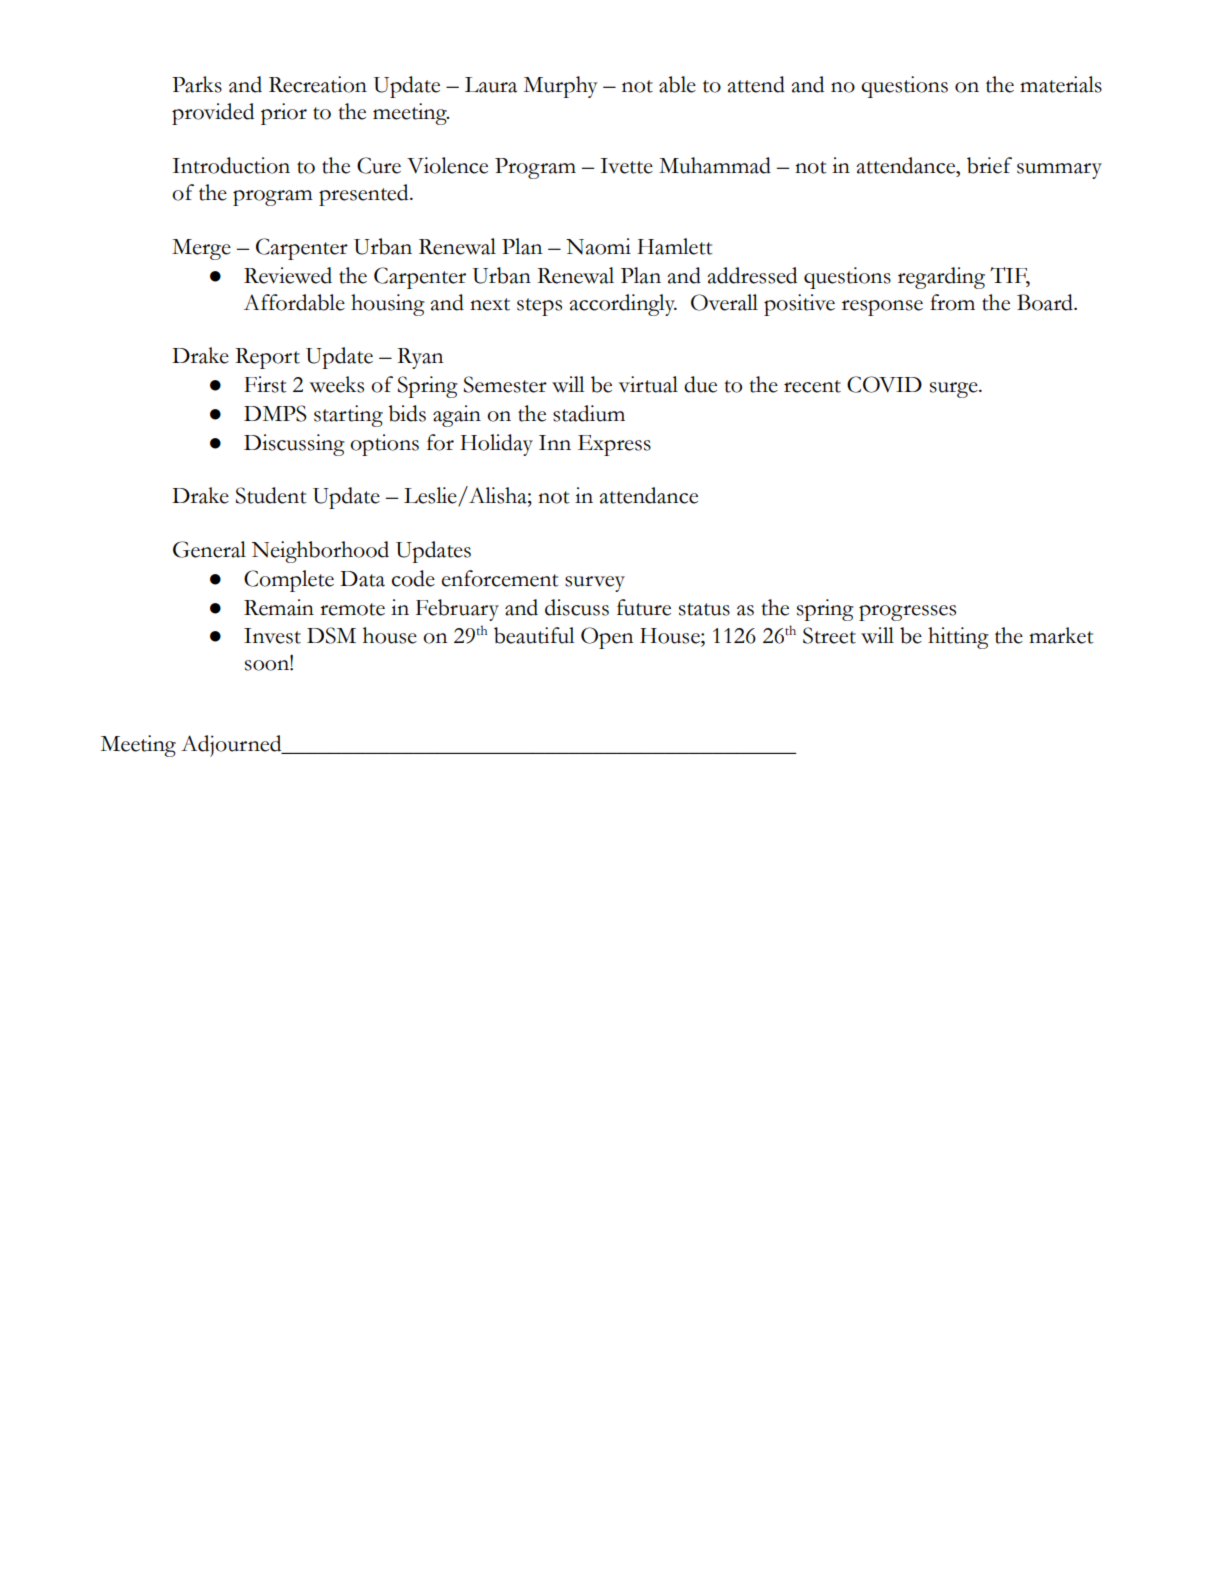 The image size is (1220, 1579). I want to click on prior, so click(284, 114).
